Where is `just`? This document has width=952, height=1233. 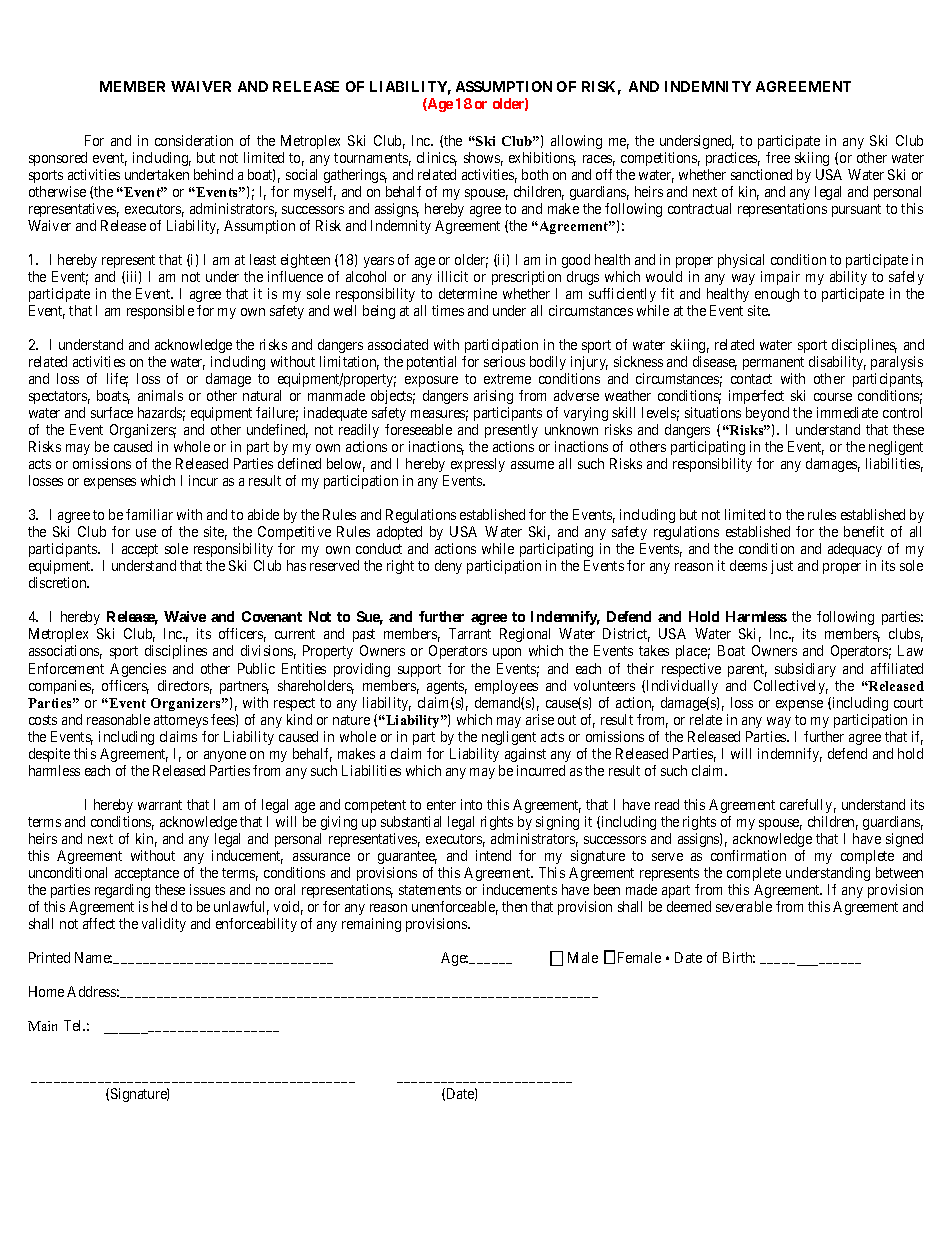 just is located at coordinates (782, 567).
